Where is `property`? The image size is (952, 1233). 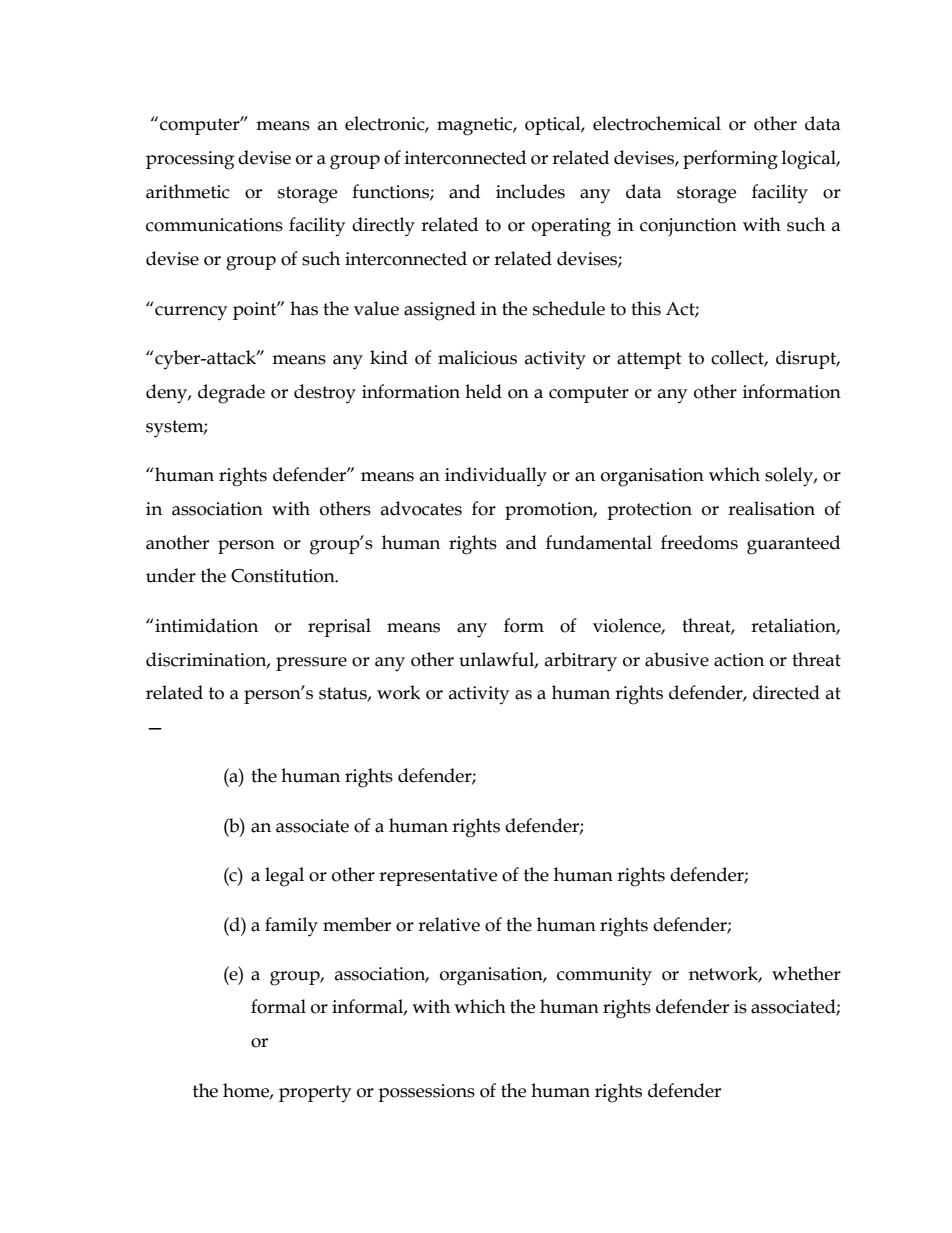
property is located at coordinates (315, 1093).
